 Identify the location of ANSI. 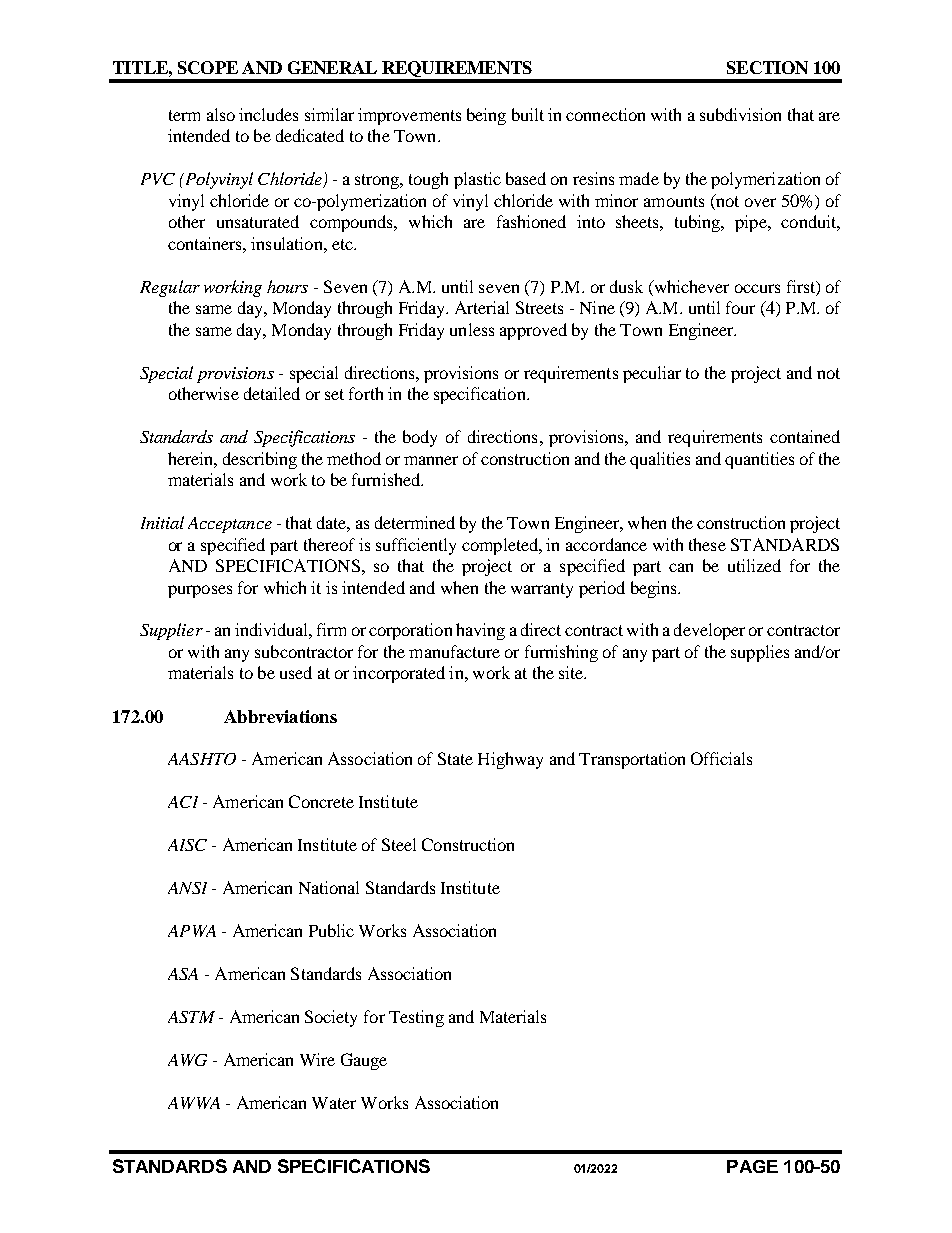
(187, 888).
